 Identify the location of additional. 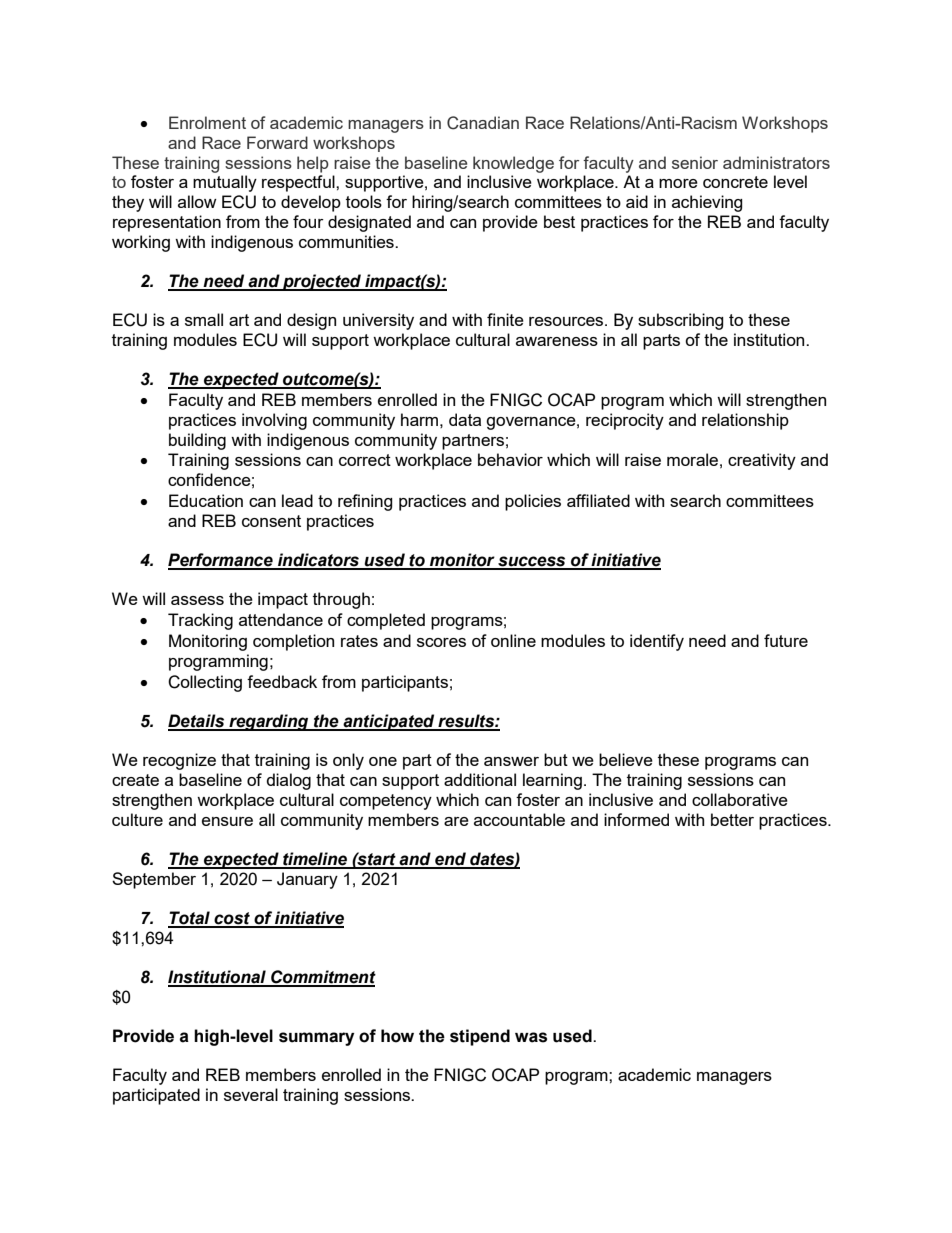
(480, 779).
